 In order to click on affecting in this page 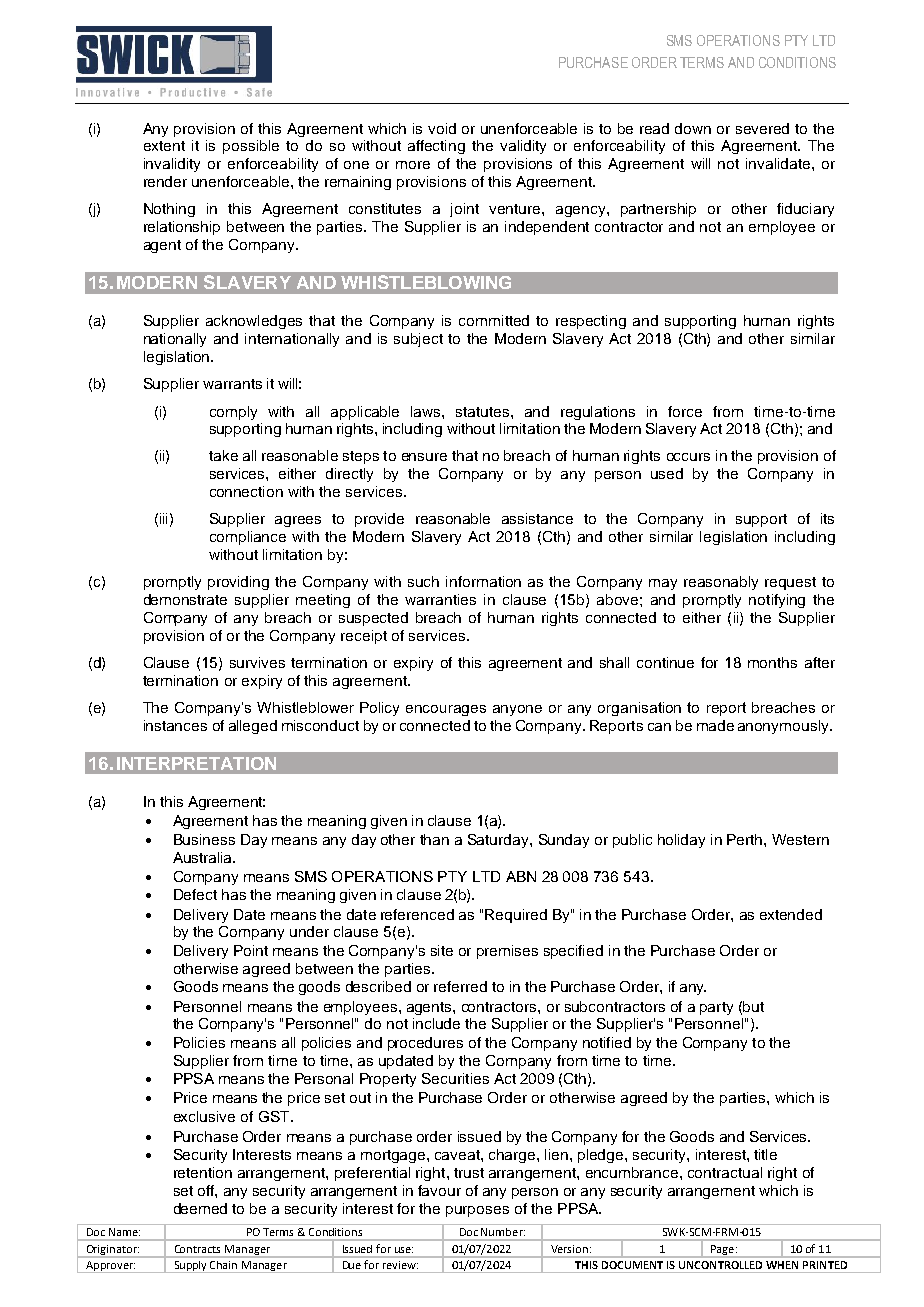, I will do `click(436, 147)`.
